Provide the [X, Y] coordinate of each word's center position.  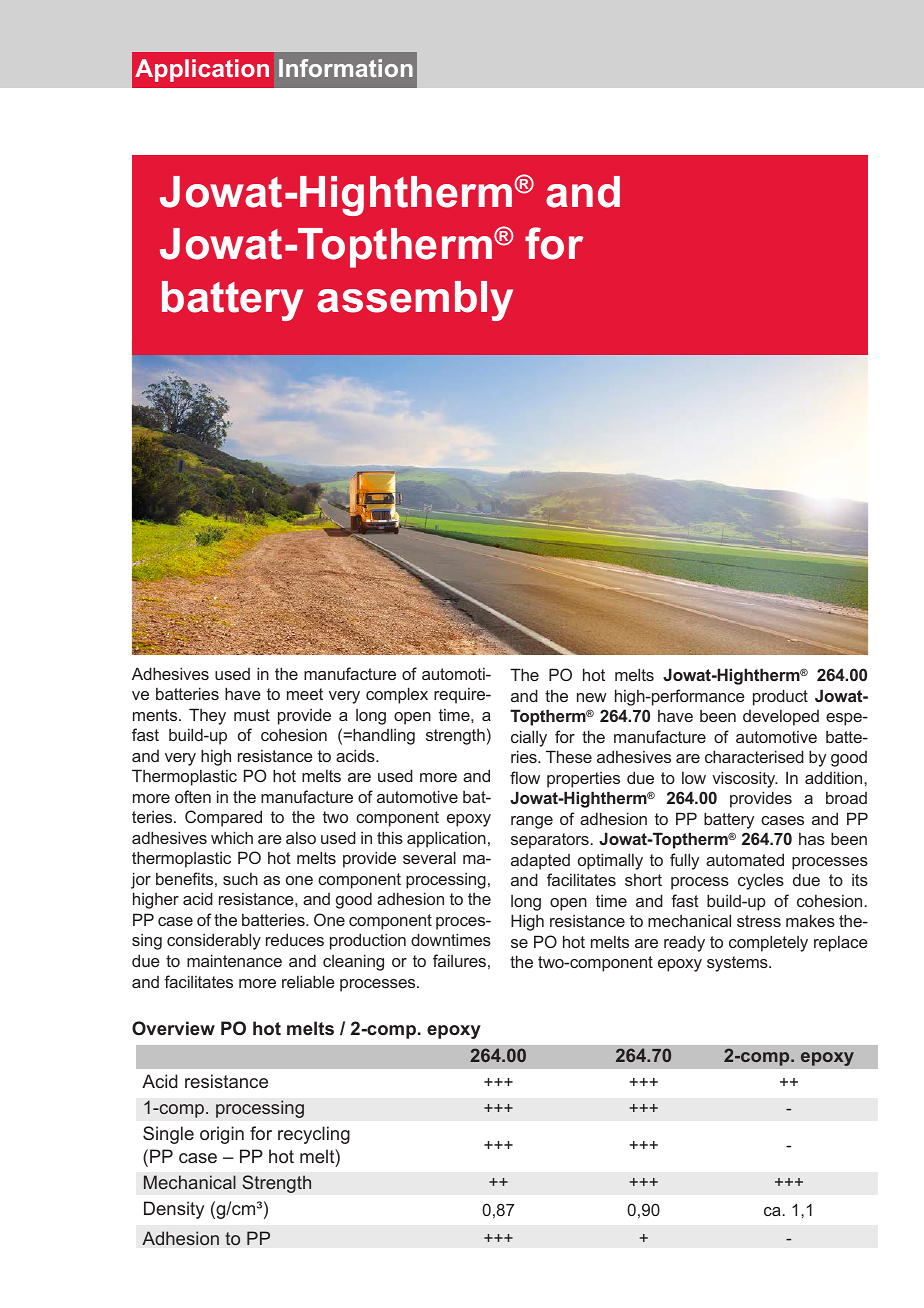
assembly [415, 301]
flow [525, 777]
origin [222, 1135]
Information [346, 68]
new [592, 697]
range [532, 822]
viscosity [745, 779]
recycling [314, 1135]
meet [305, 694]
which [232, 837]
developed [781, 718]
